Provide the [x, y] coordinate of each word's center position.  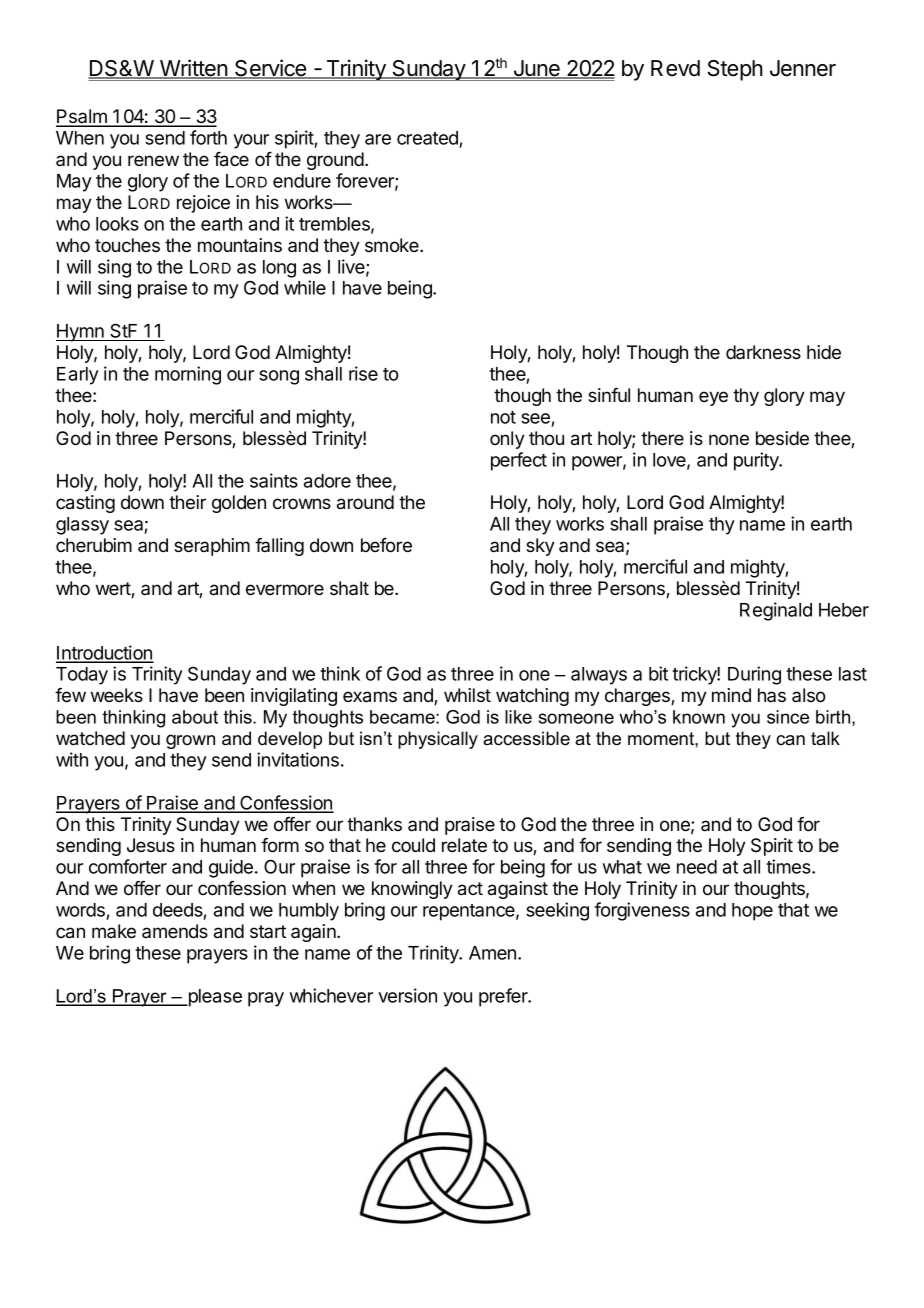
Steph [735, 70]
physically [438, 740]
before [386, 545]
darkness [763, 352]
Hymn [81, 333]
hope [752, 912]
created [428, 139]
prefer [504, 997]
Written [194, 69]
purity [757, 461]
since [788, 717]
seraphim [212, 547]
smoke [393, 245]
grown [190, 741]
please [214, 998]
